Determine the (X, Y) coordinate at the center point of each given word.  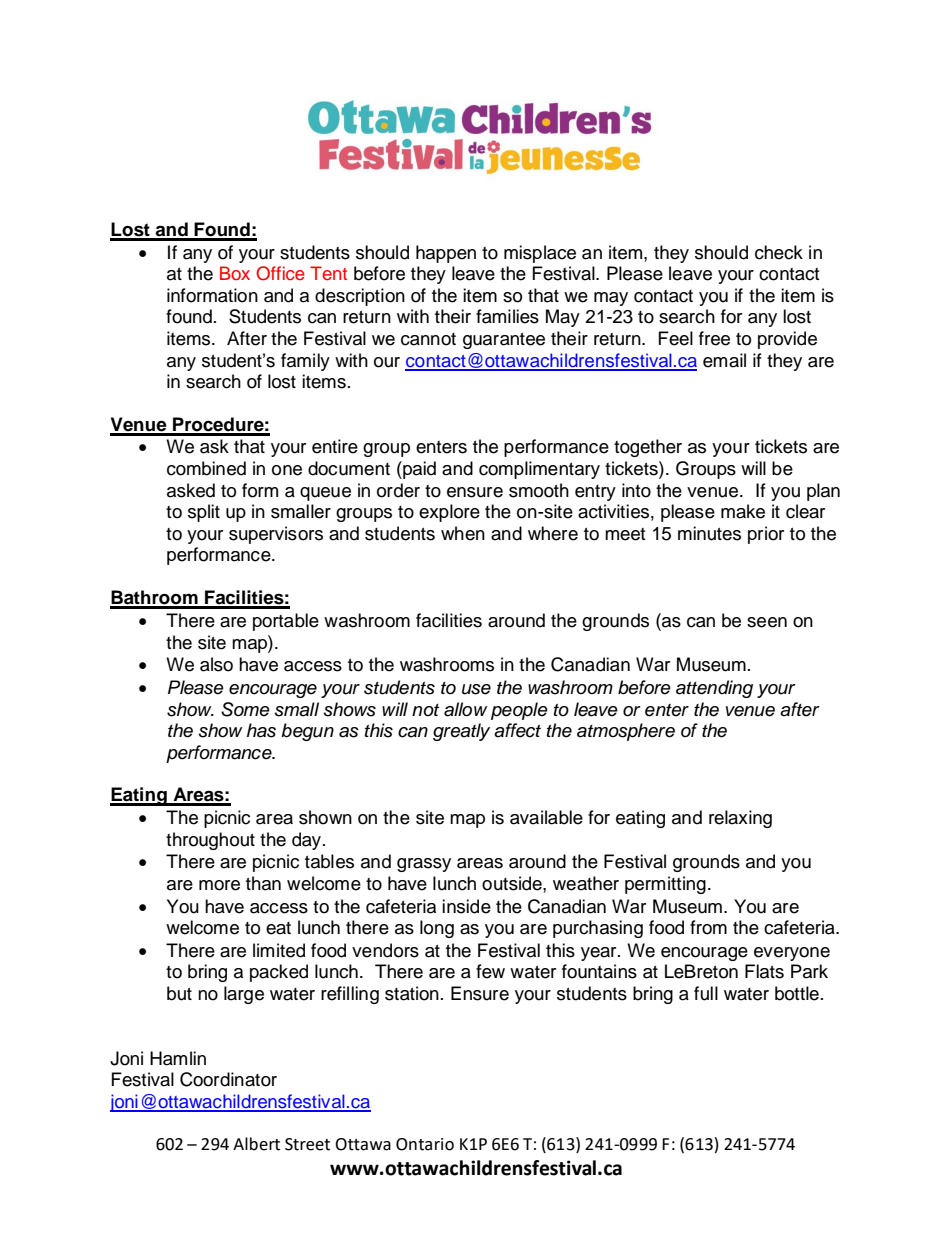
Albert (256, 1144)
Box (235, 273)
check (779, 252)
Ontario (425, 1144)
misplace (540, 254)
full (706, 993)
